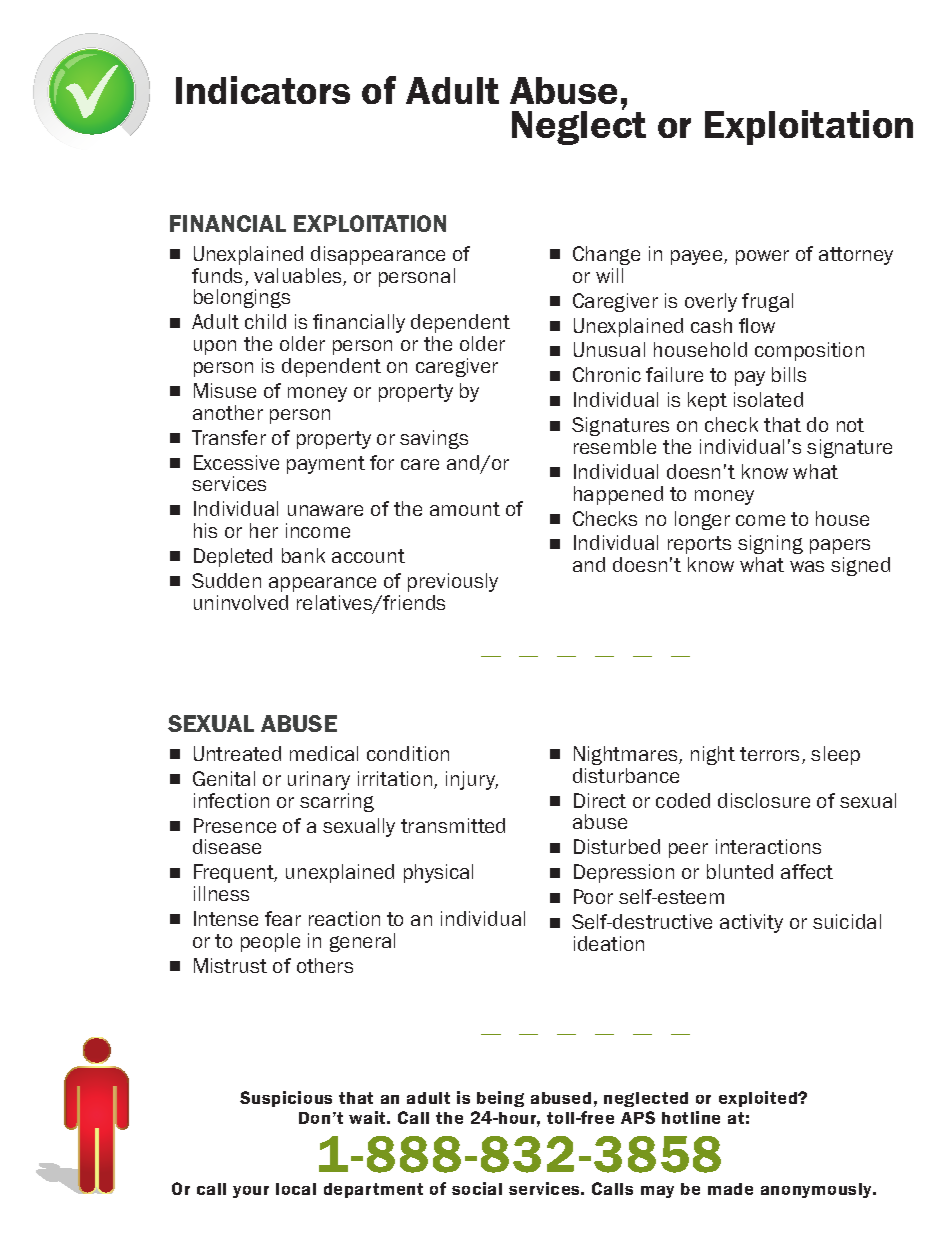 This screenshot has width=952, height=1233. What do you see at coordinates (263, 90) in the screenshot?
I see `Indicators` at bounding box center [263, 90].
